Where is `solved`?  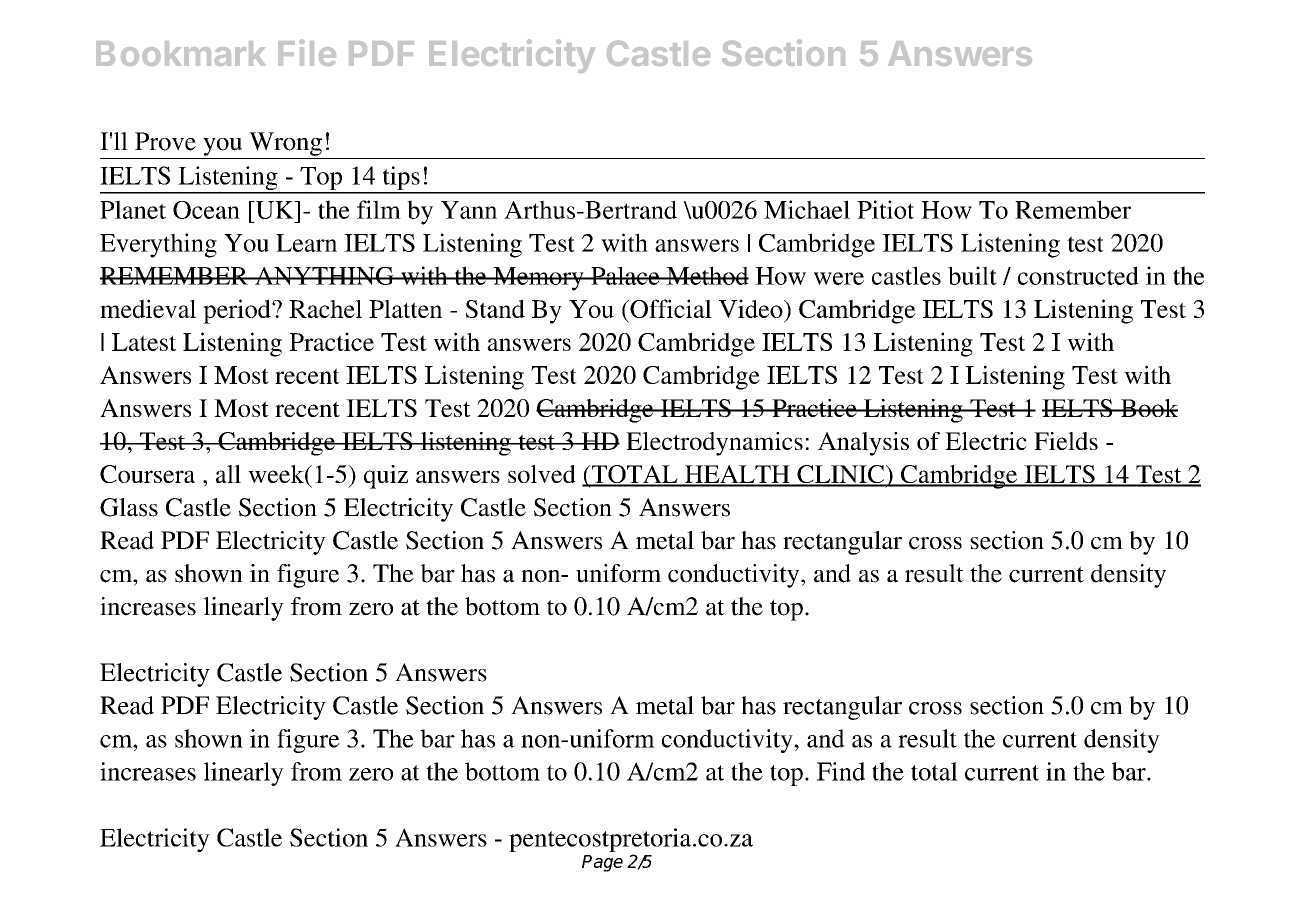
solved is located at coordinates (542, 474).
